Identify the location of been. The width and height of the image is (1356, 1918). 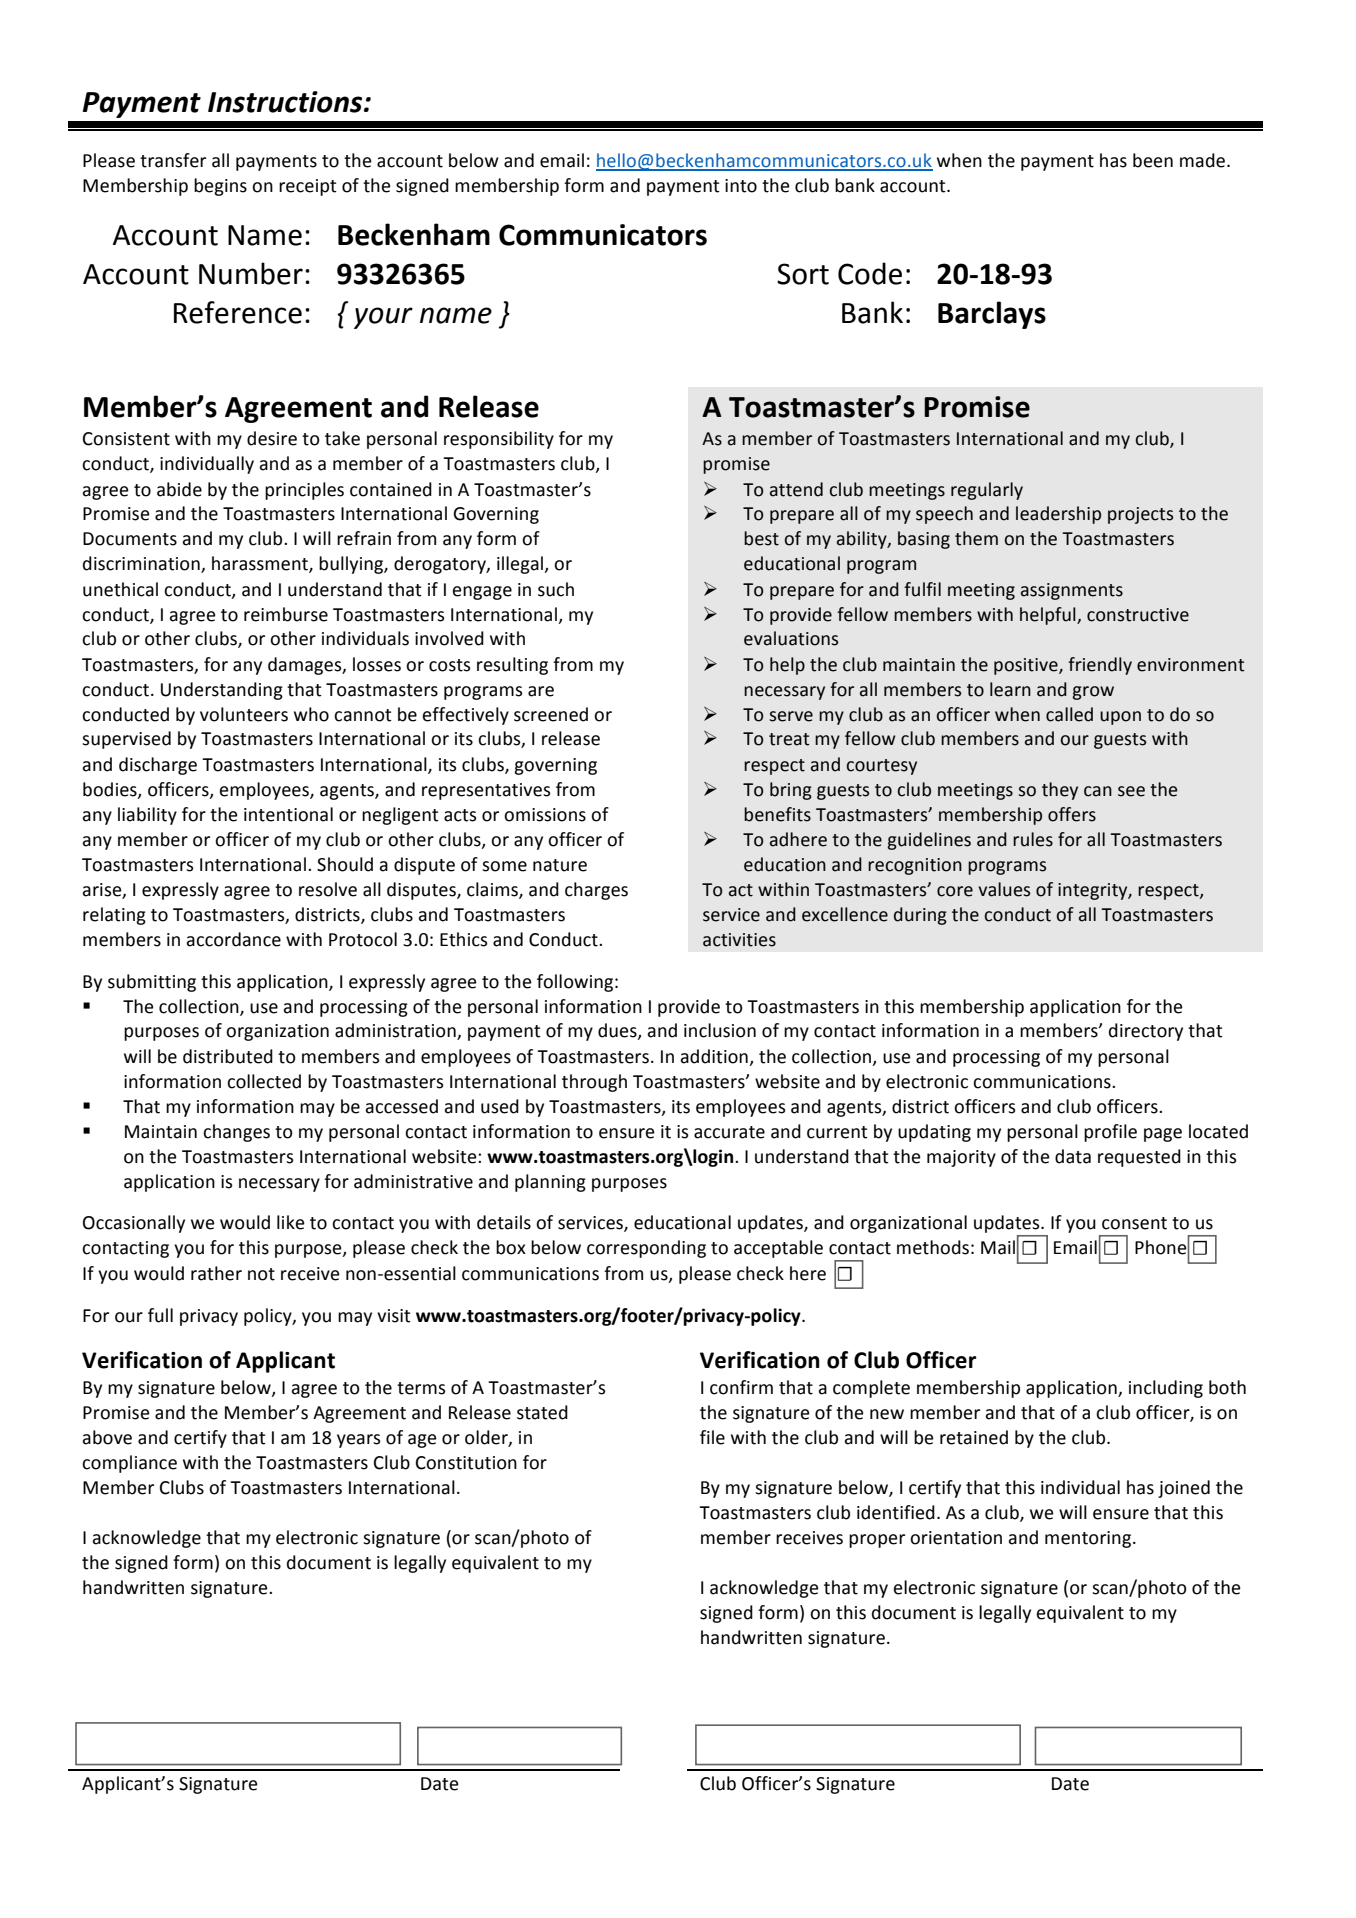
(1153, 160).
